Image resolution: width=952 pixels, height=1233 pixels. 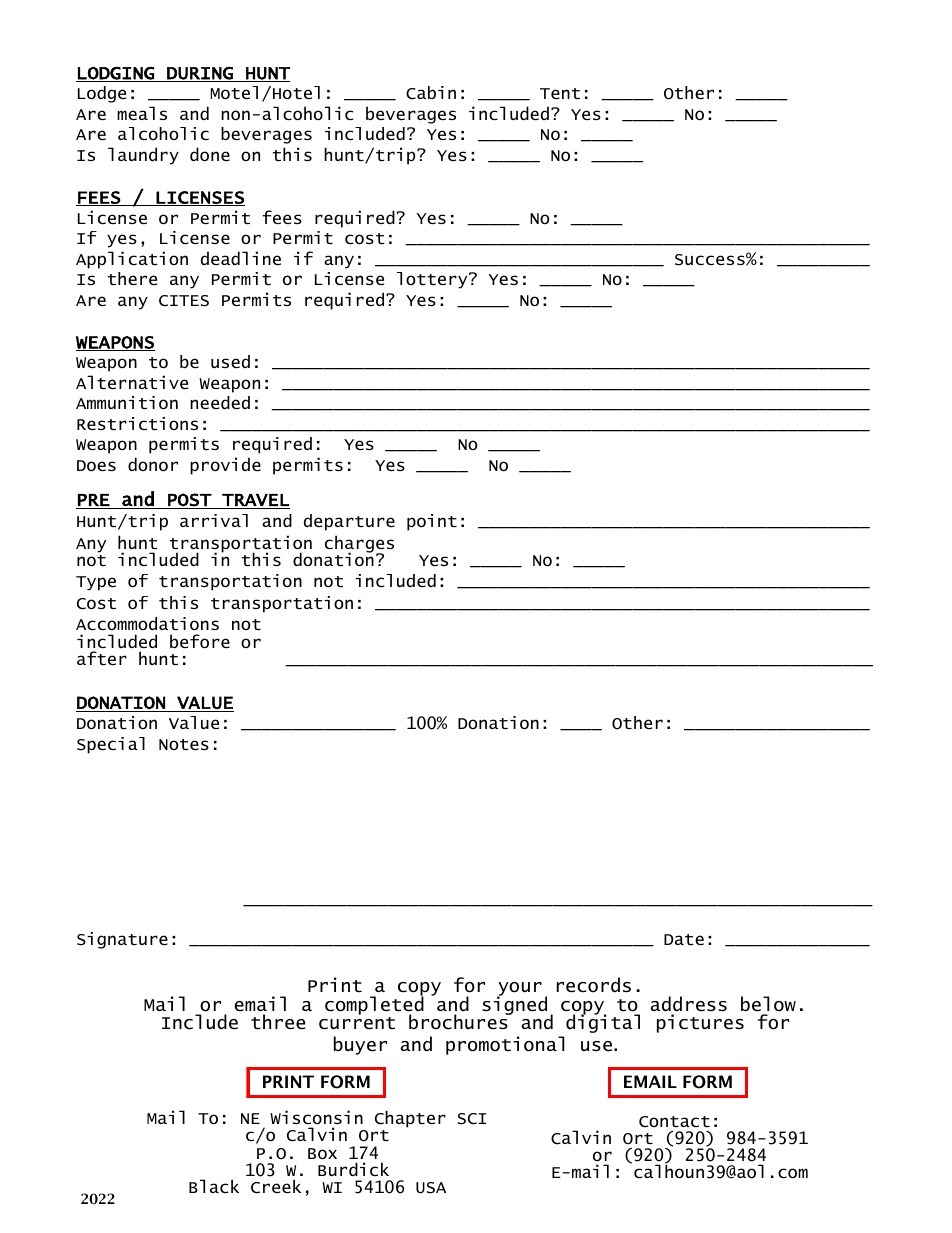 What do you see at coordinates (433, 280) in the document?
I see `lottery` at bounding box center [433, 280].
